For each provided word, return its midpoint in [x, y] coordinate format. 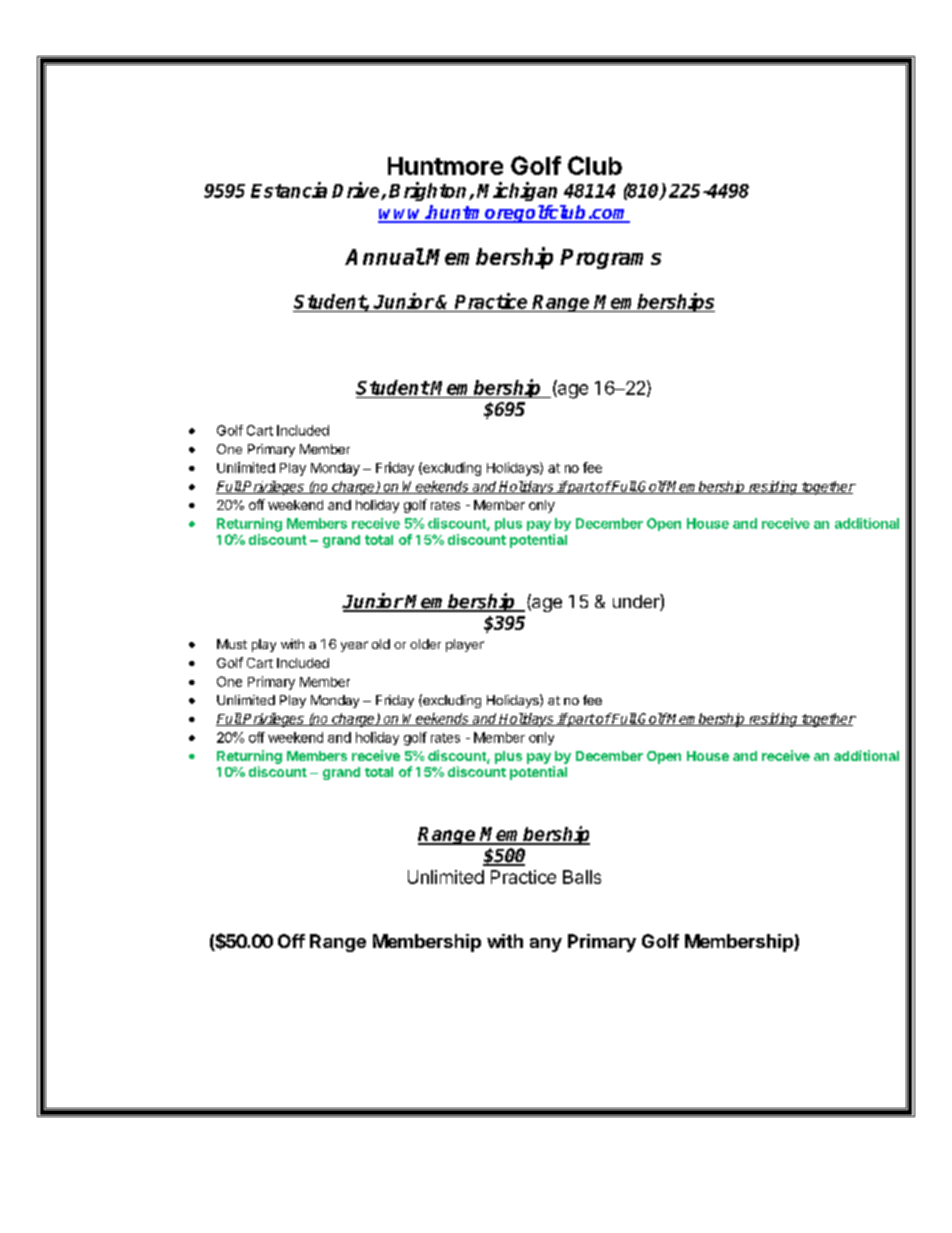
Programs [610, 259]
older [425, 644]
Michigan [517, 191]
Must [232, 644]
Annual [384, 256]
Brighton [429, 191]
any [546, 945]
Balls [582, 877]
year [354, 646]
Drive [357, 191]
